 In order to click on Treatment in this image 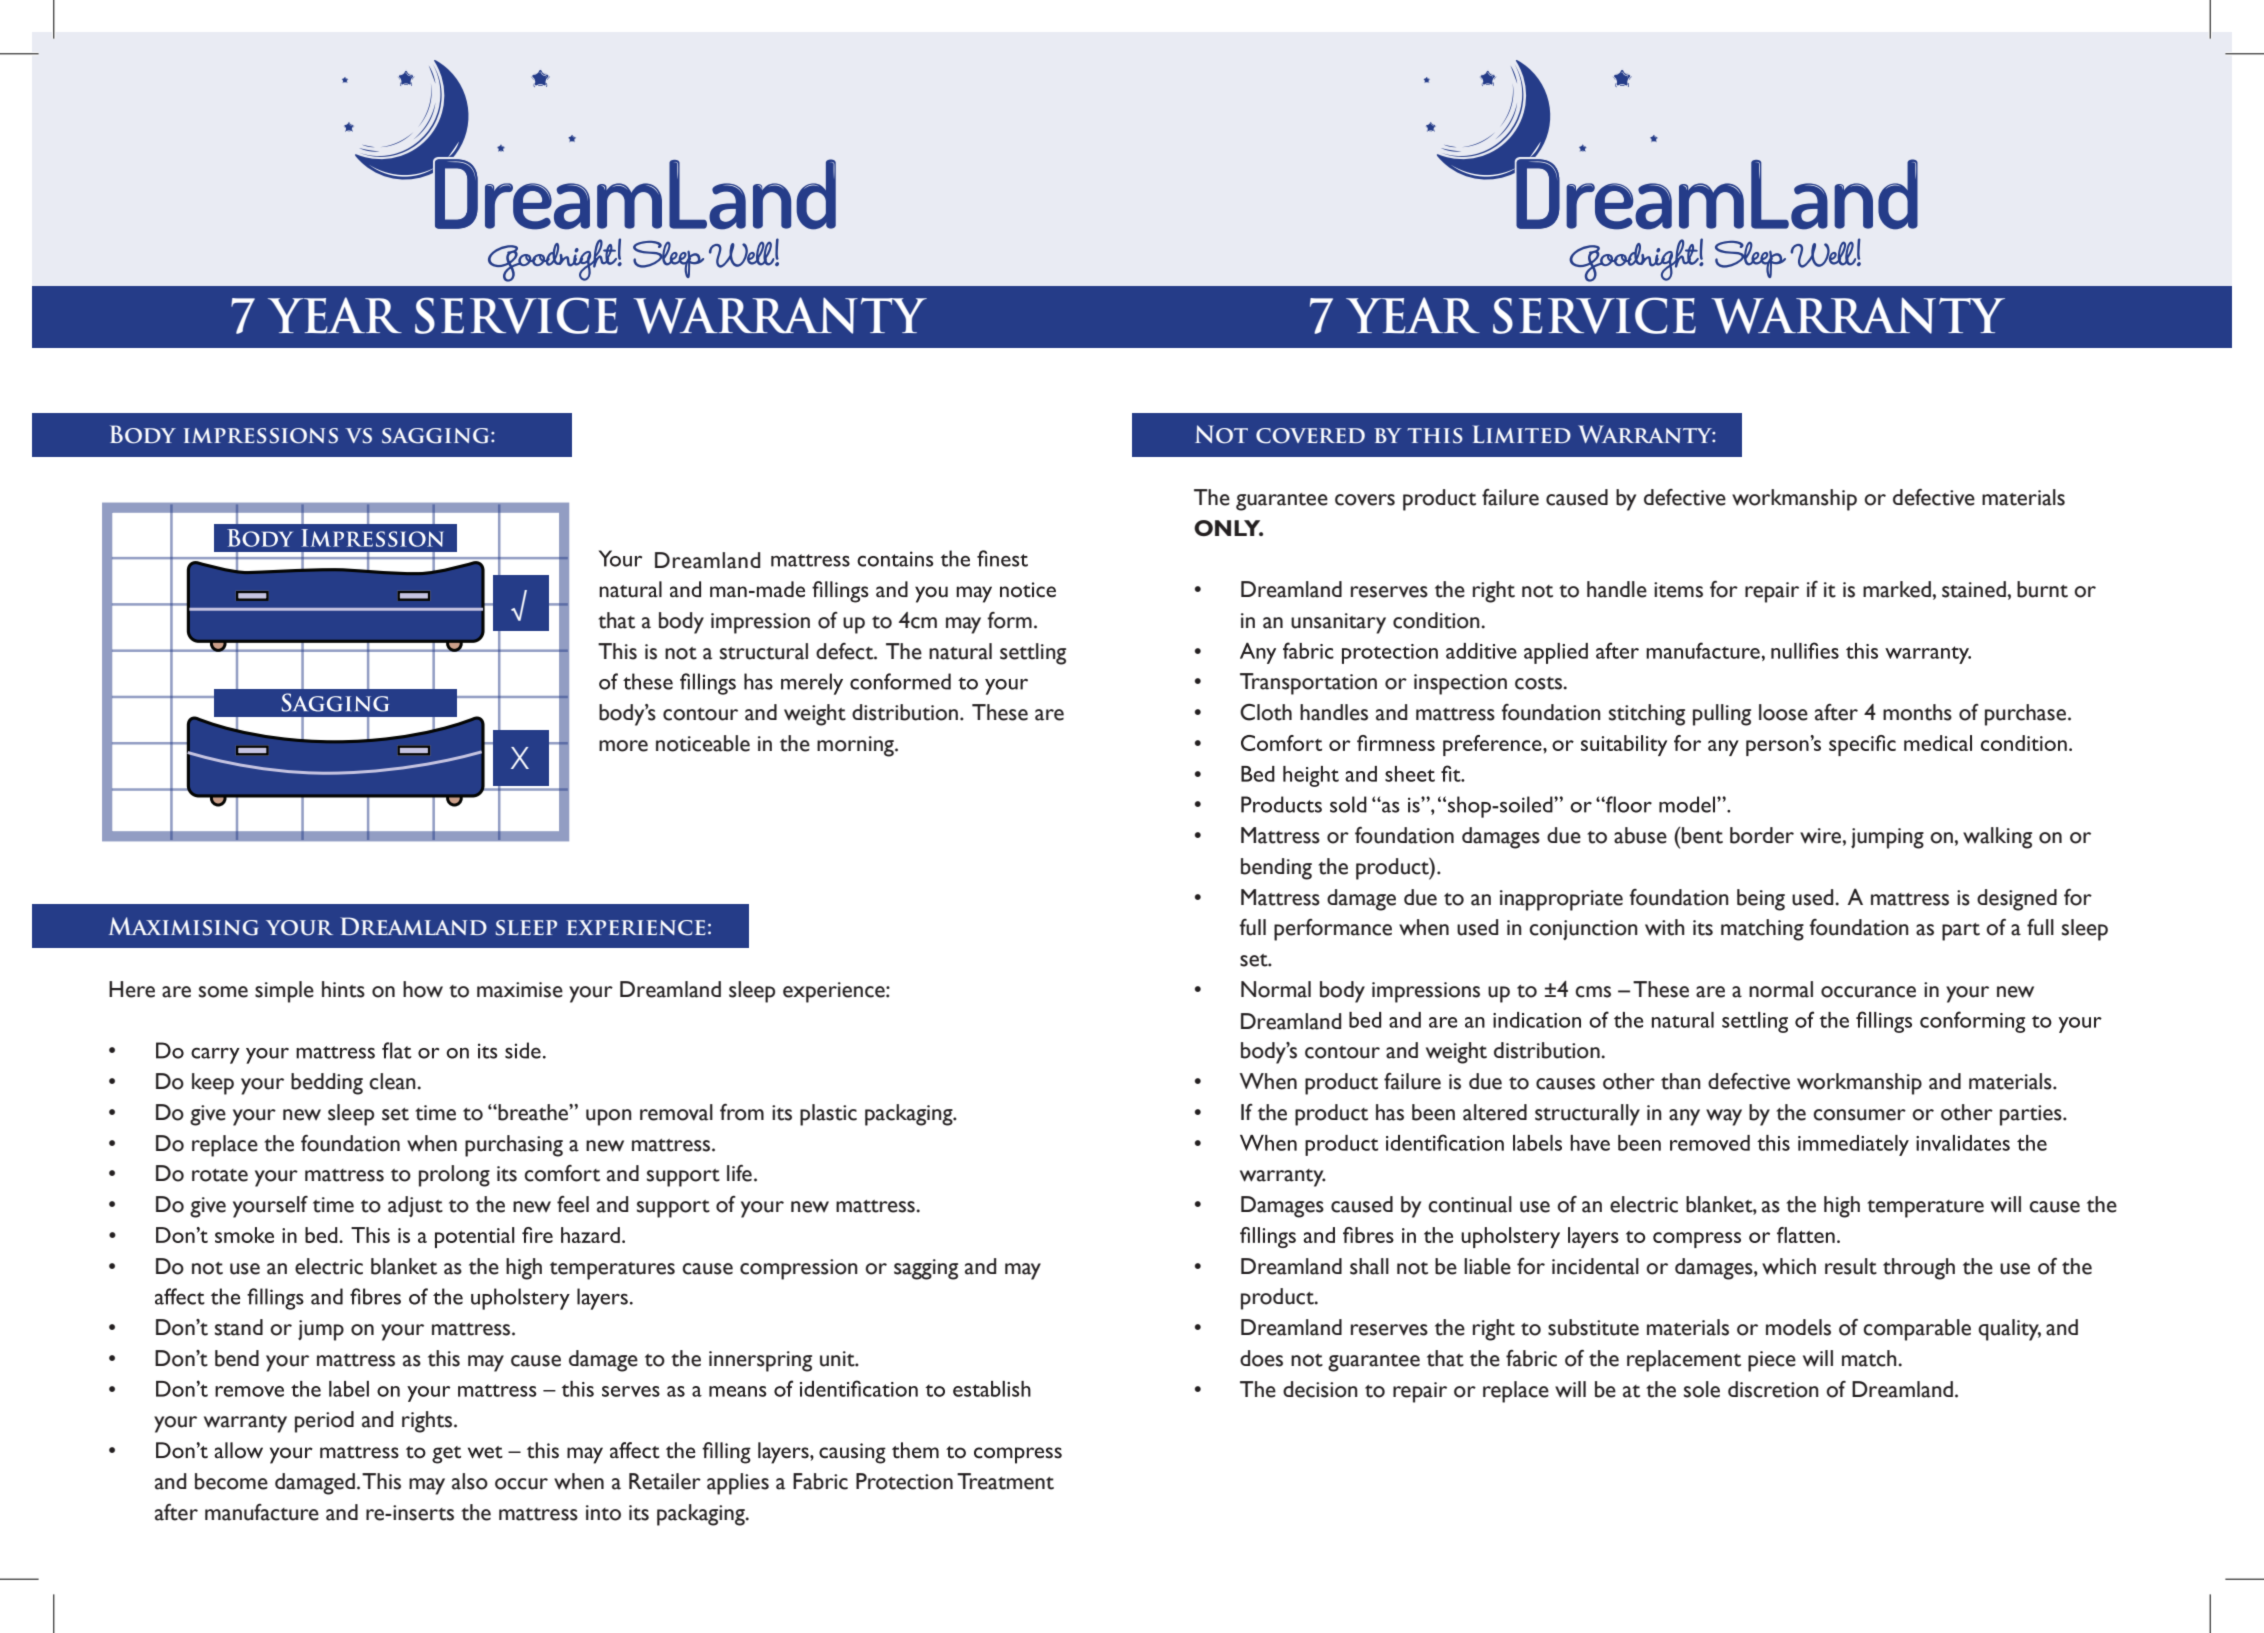, I will do `click(1005, 1481)`.
